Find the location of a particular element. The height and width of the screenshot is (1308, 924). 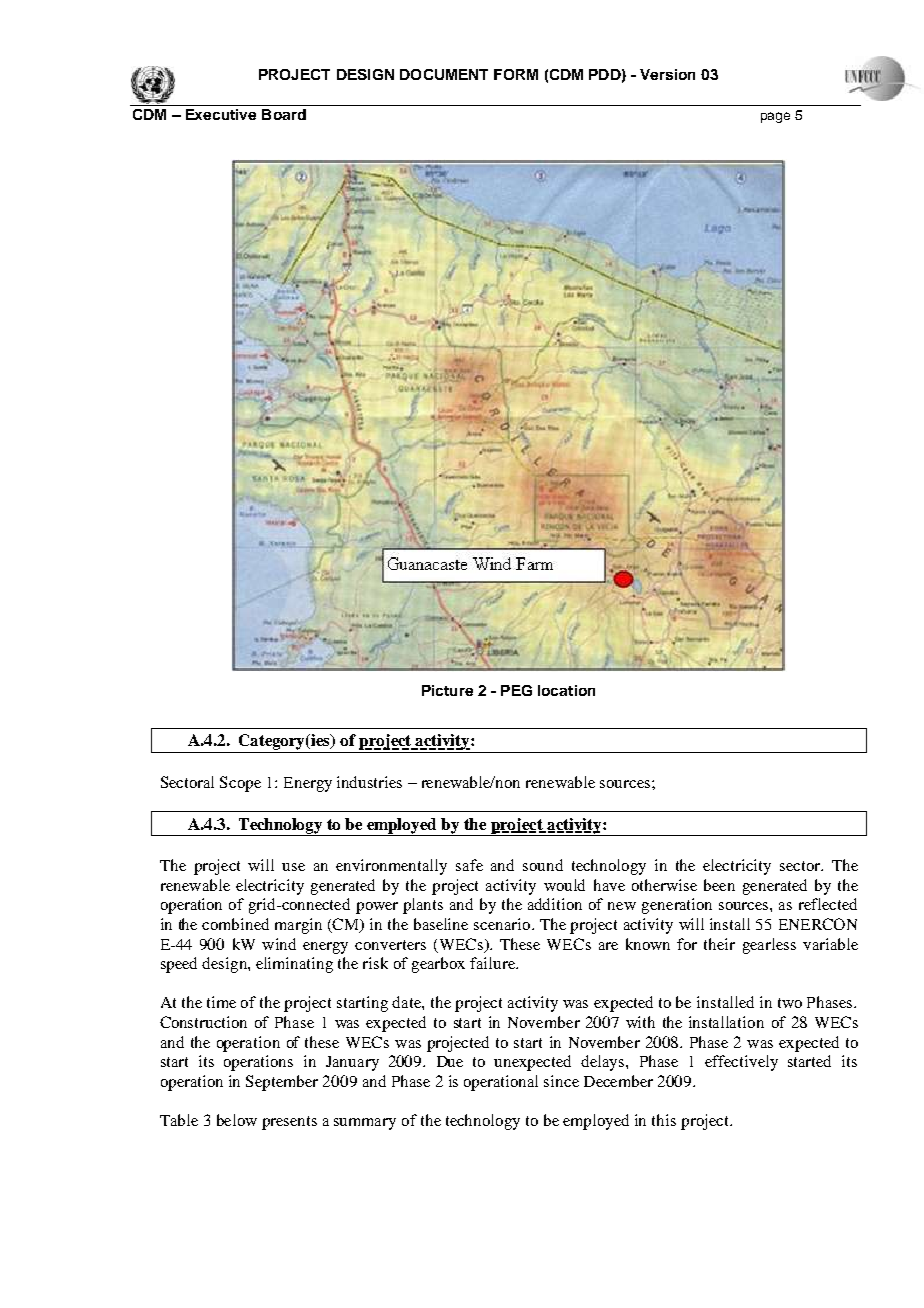

FORM is located at coordinates (516, 74).
